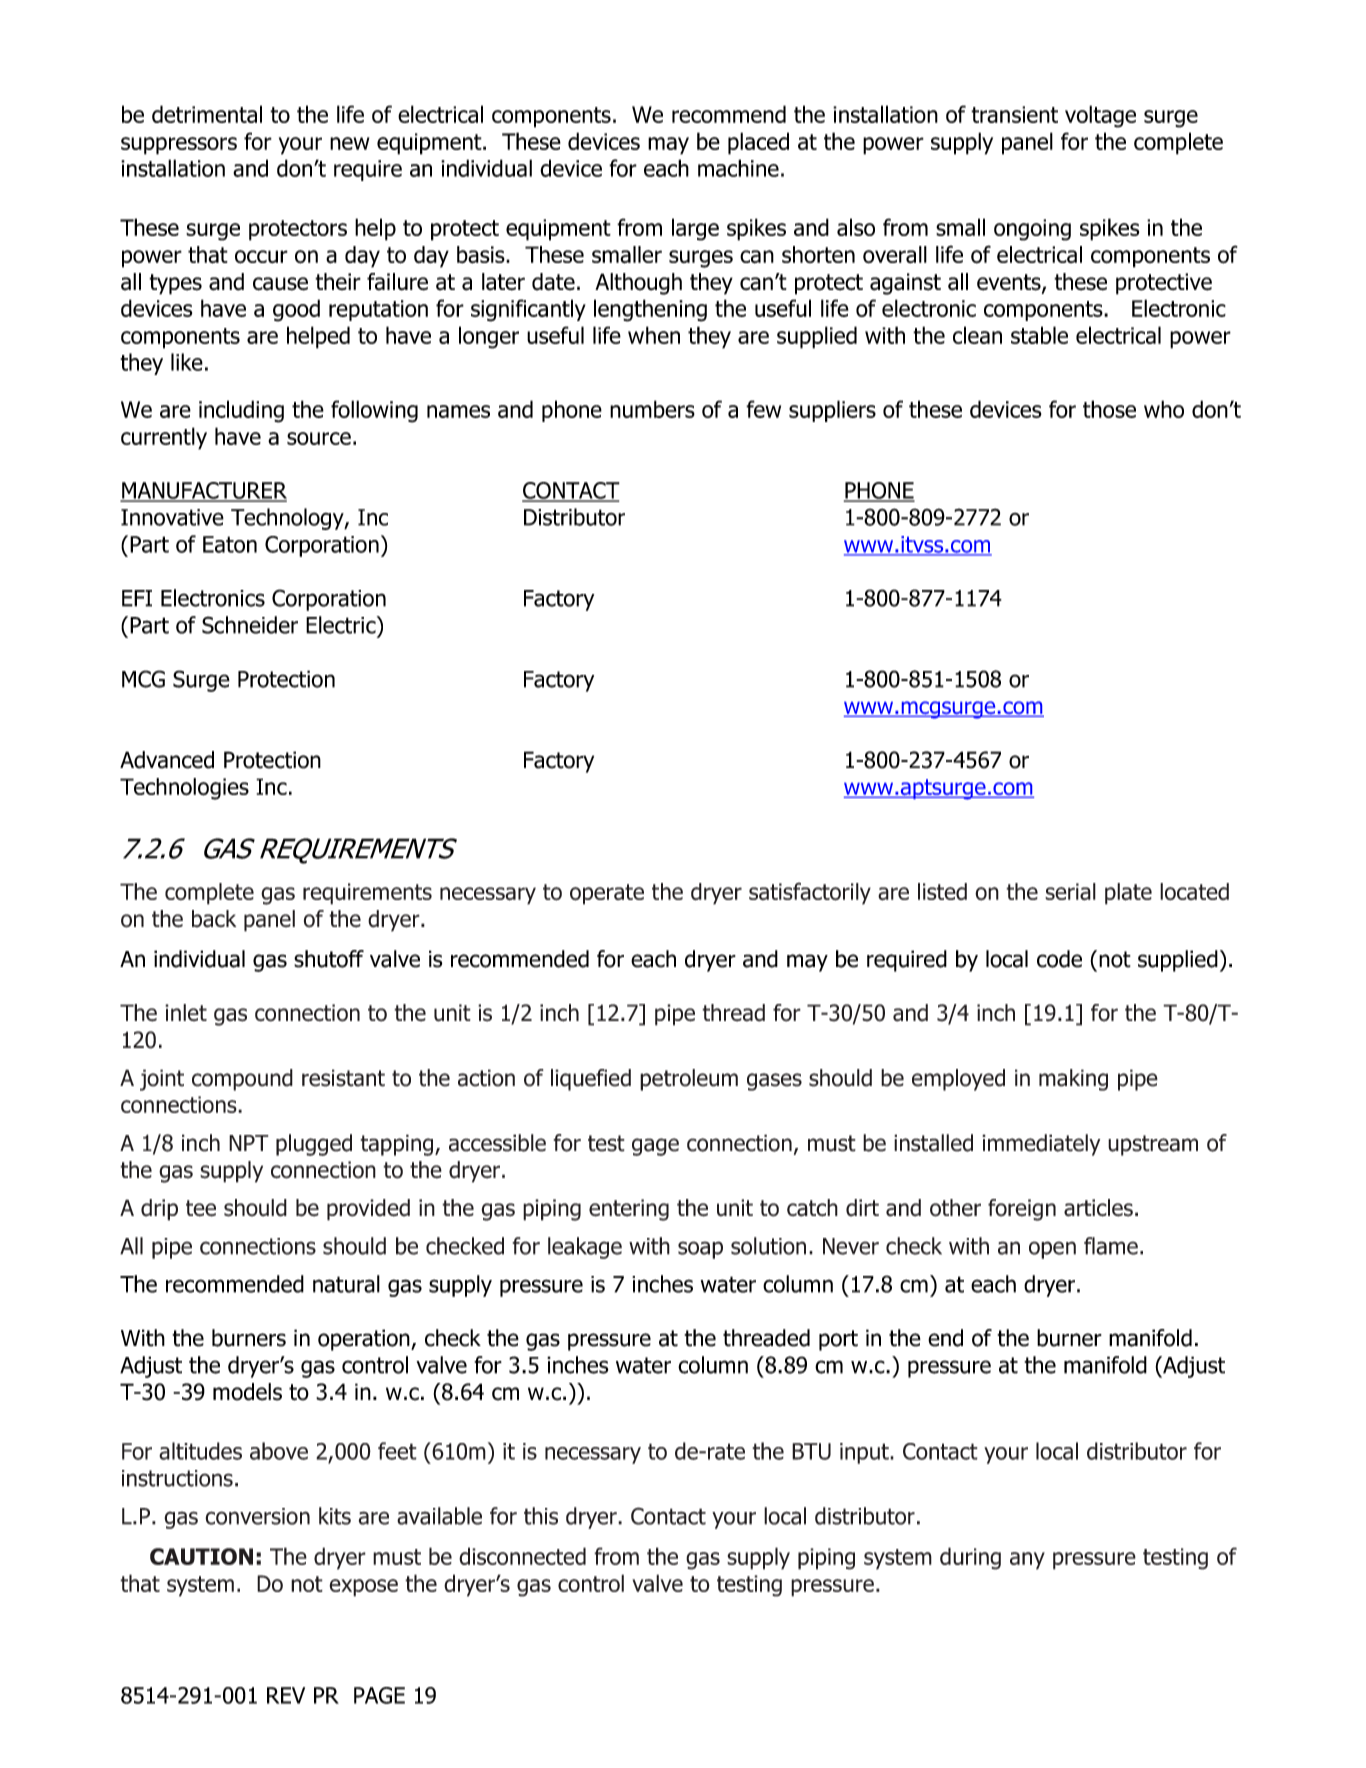 The width and height of the page is (1366, 1768). I want to click on disconnected, so click(522, 1556).
